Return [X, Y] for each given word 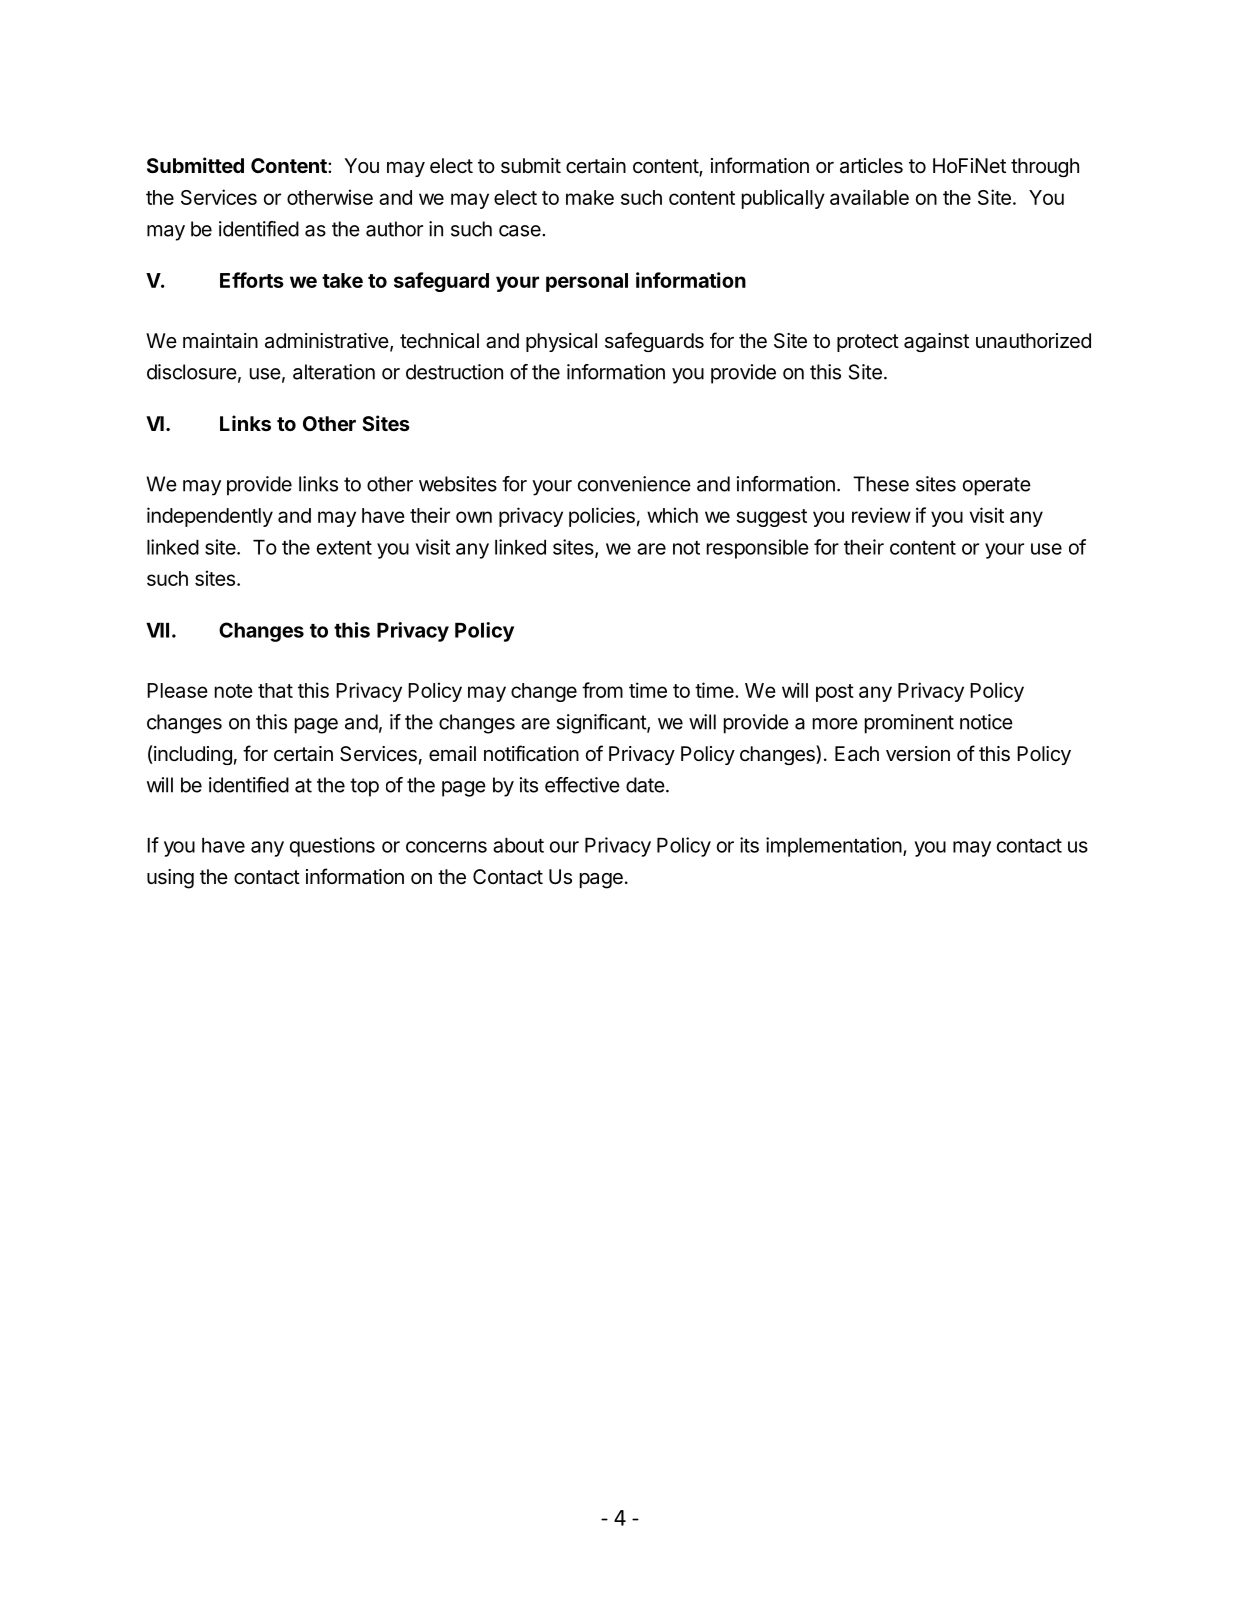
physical [561, 342]
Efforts [252, 280]
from [602, 690]
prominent [909, 724]
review [881, 515]
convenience [634, 484]
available [869, 197]
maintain [220, 341]
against [936, 342]
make [590, 197]
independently [210, 517]
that [275, 690]
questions [332, 847]
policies [602, 517]
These [881, 484]
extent [344, 548]
